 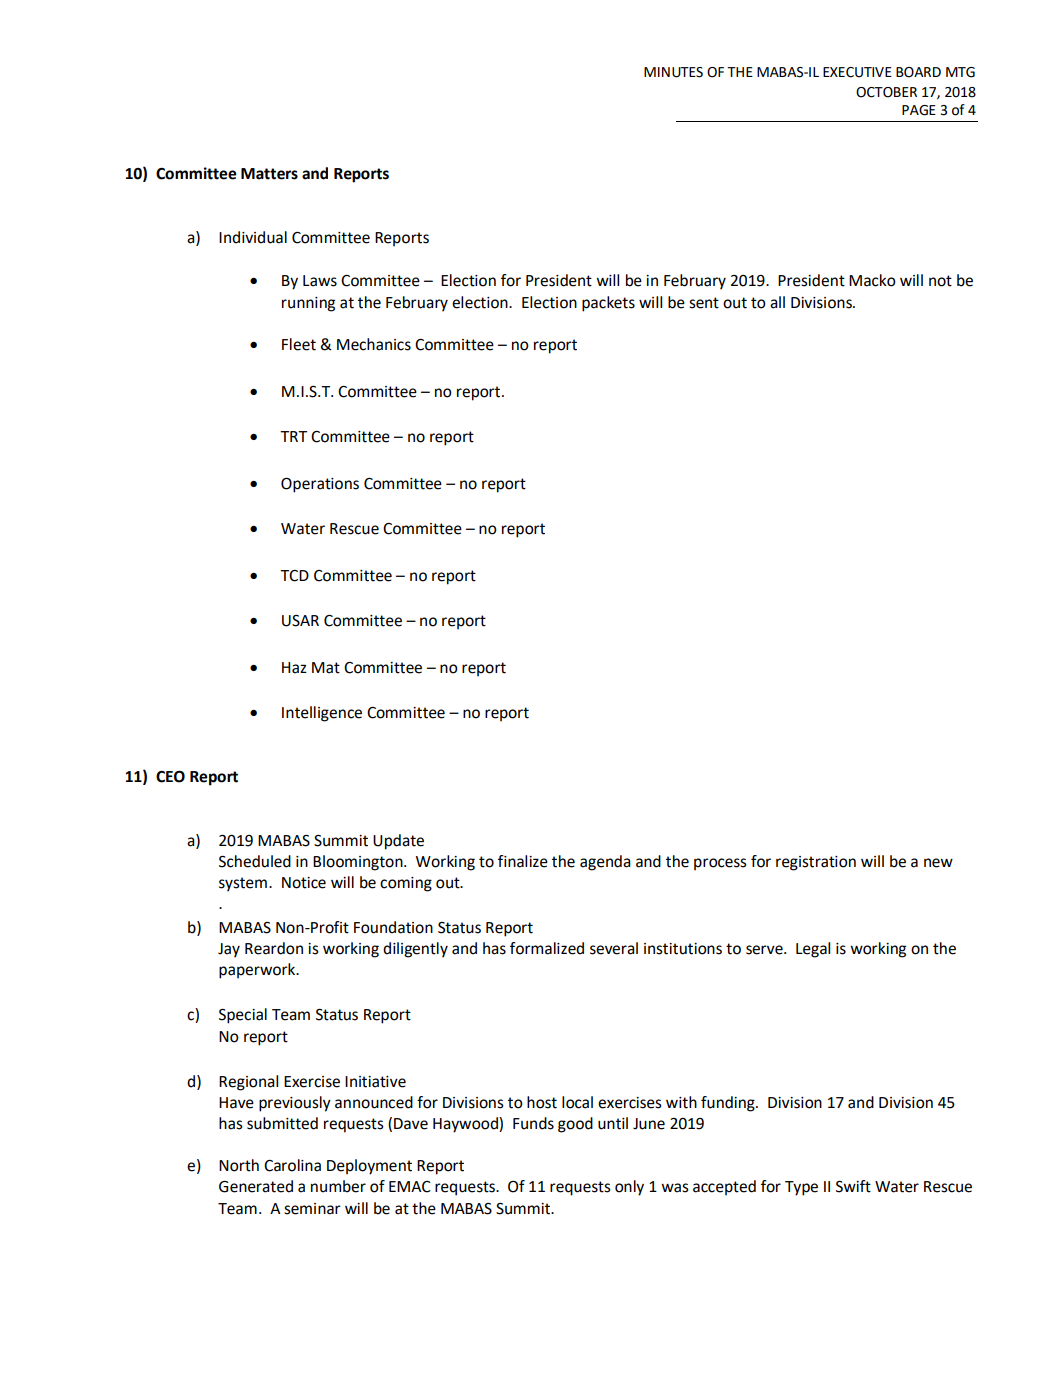 I want to click on only, so click(x=629, y=1188).
